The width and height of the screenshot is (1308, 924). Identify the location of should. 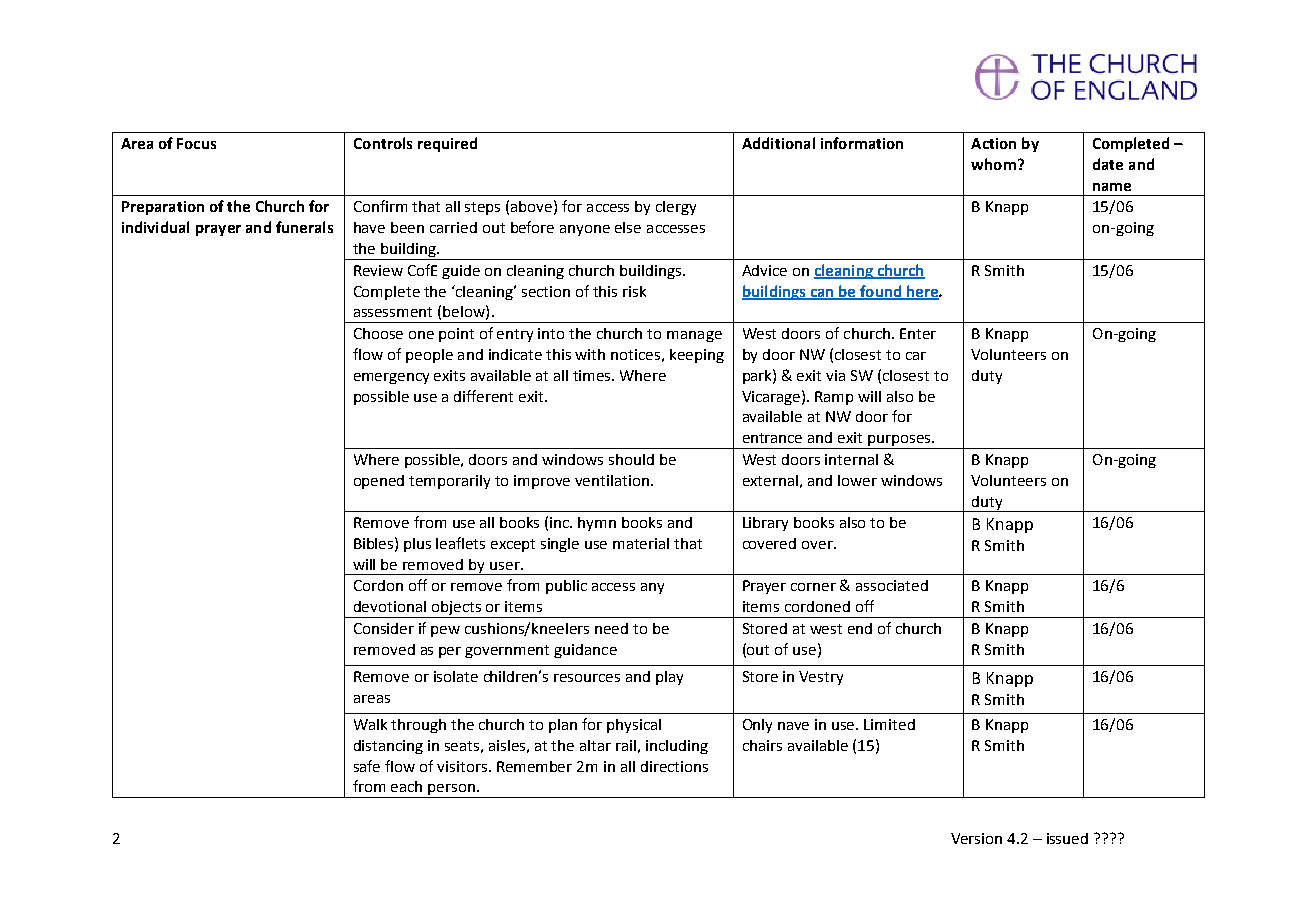
(631, 459).
